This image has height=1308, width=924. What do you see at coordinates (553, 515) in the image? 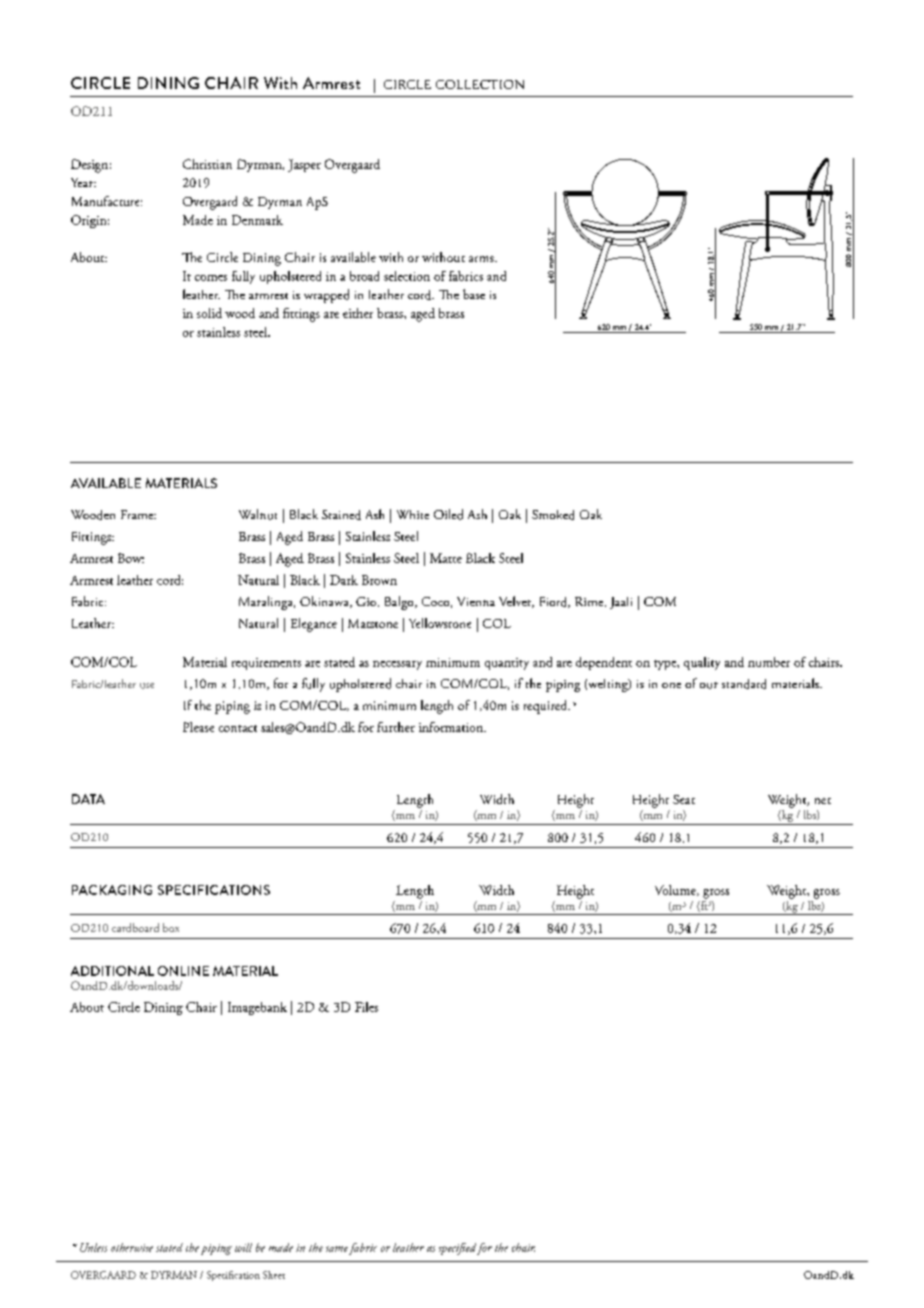
I see `Smoked` at bounding box center [553, 515].
